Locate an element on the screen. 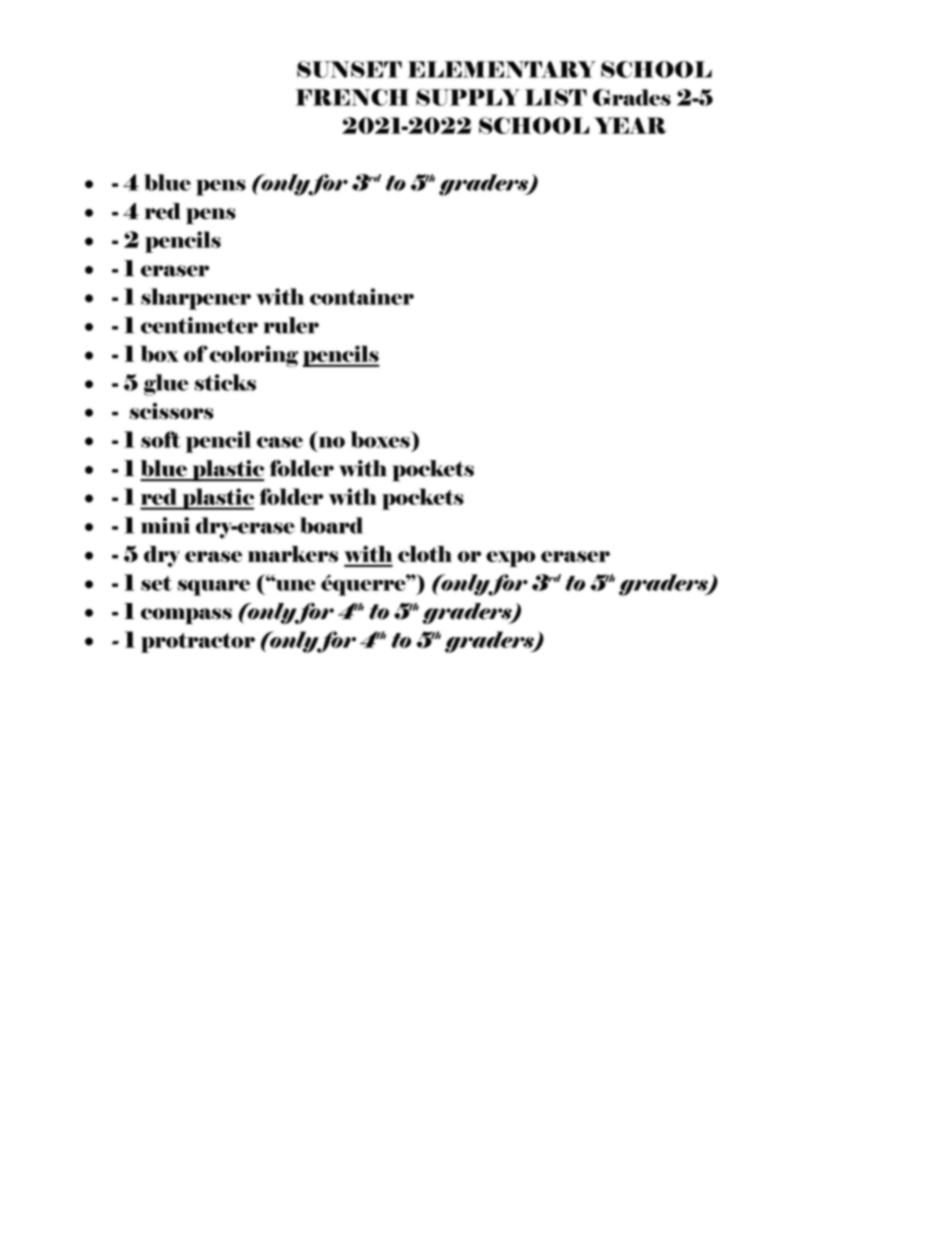 The height and width of the screenshot is (1233, 952). soft is located at coordinates (161, 439).
